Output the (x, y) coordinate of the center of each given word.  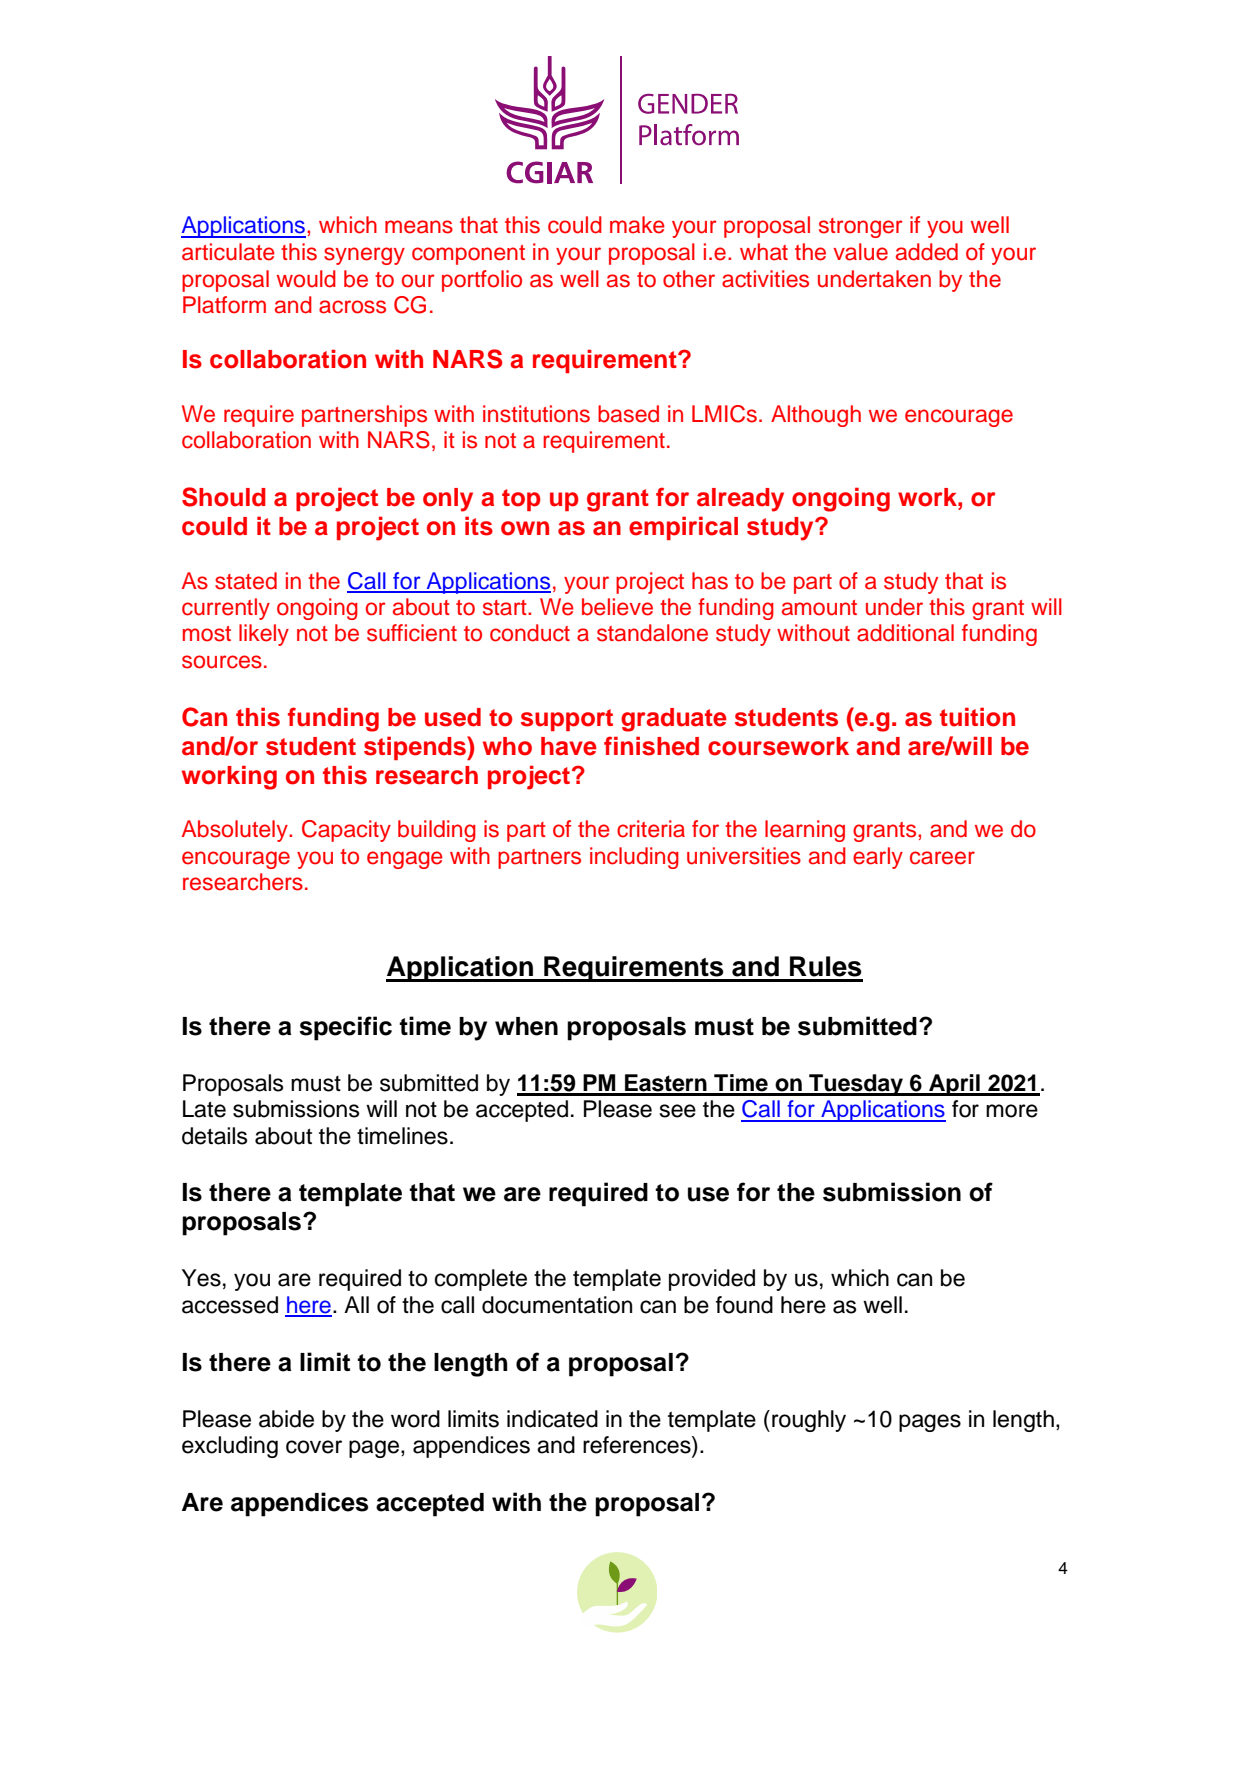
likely (264, 635)
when (526, 1026)
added (927, 252)
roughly (809, 1421)
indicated (552, 1419)
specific (345, 1028)
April (954, 1085)
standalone (652, 633)
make (637, 225)
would (306, 279)
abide (286, 1419)
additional (905, 633)
